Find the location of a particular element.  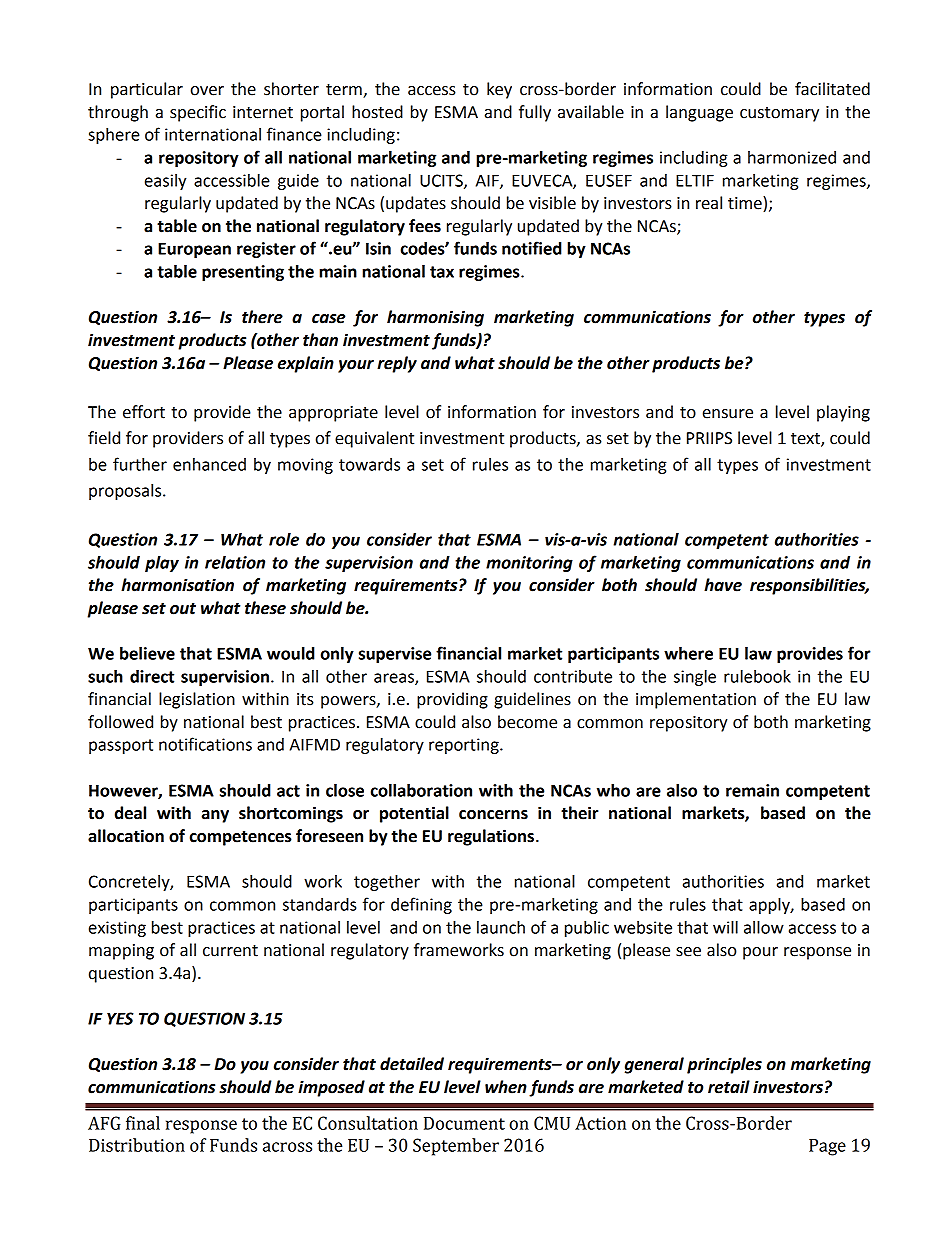

equivalent is located at coordinates (374, 439).
